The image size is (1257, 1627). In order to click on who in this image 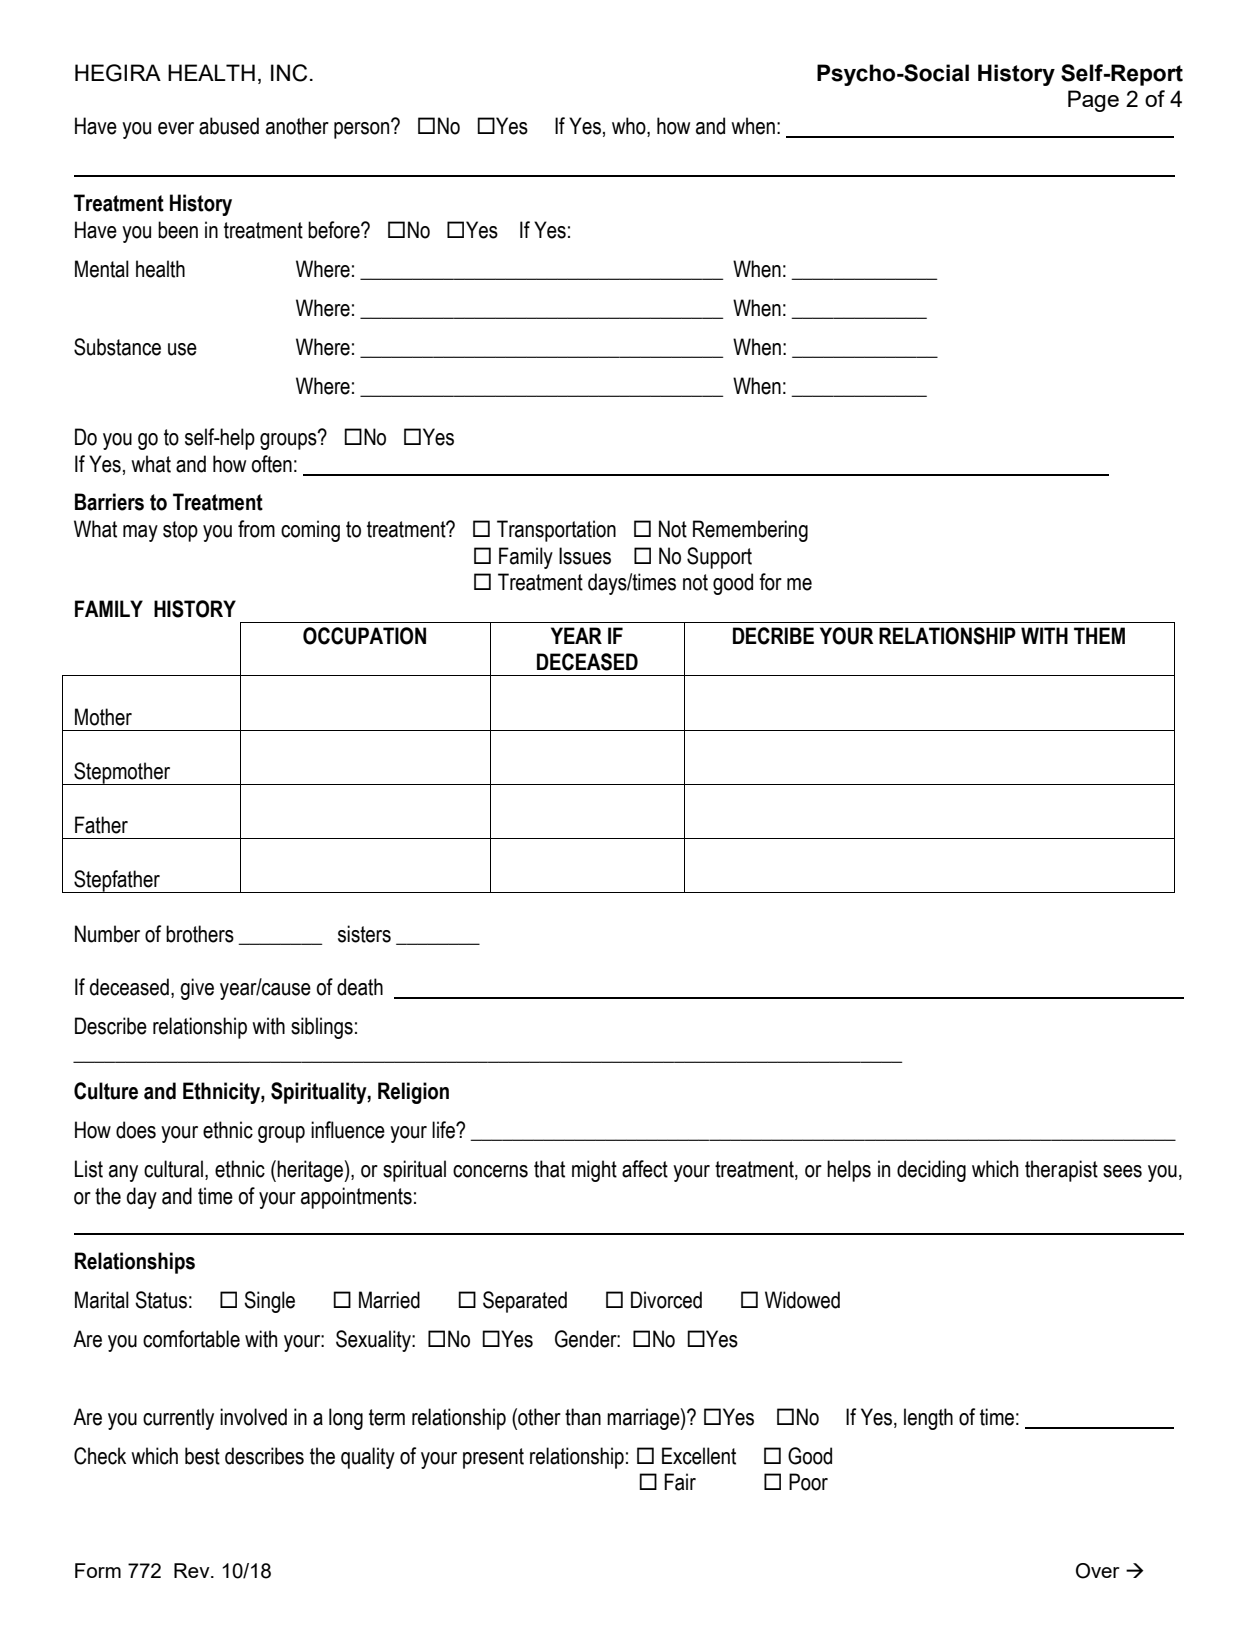, I will do `click(630, 126)`.
